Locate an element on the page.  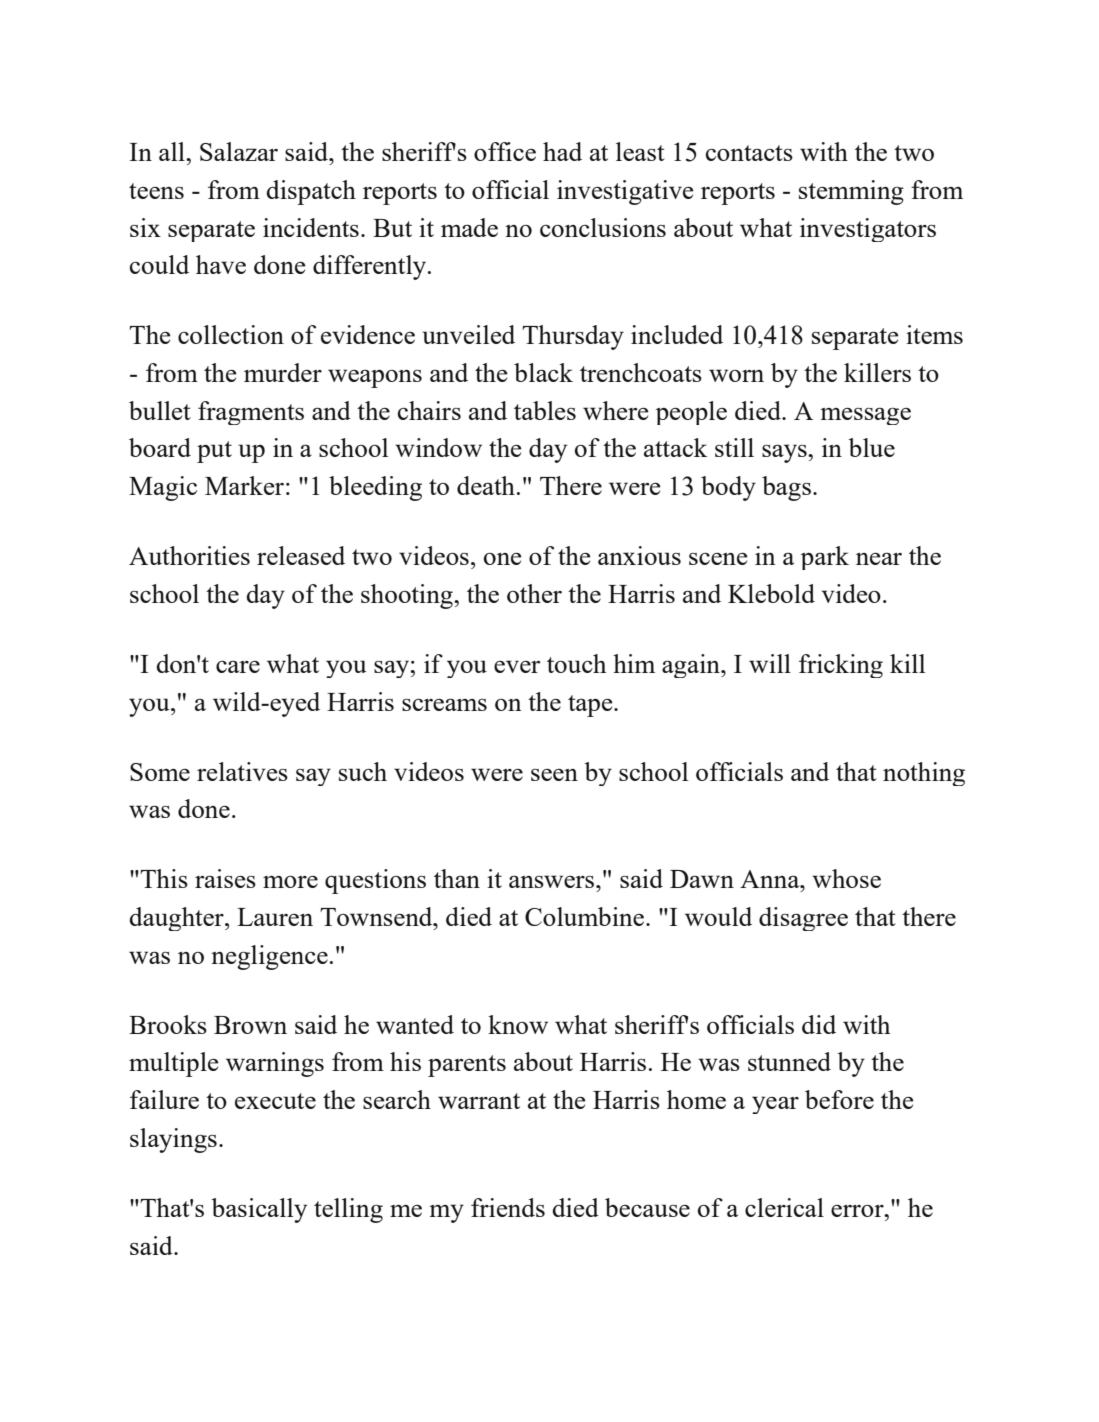
friends is located at coordinates (508, 1207).
